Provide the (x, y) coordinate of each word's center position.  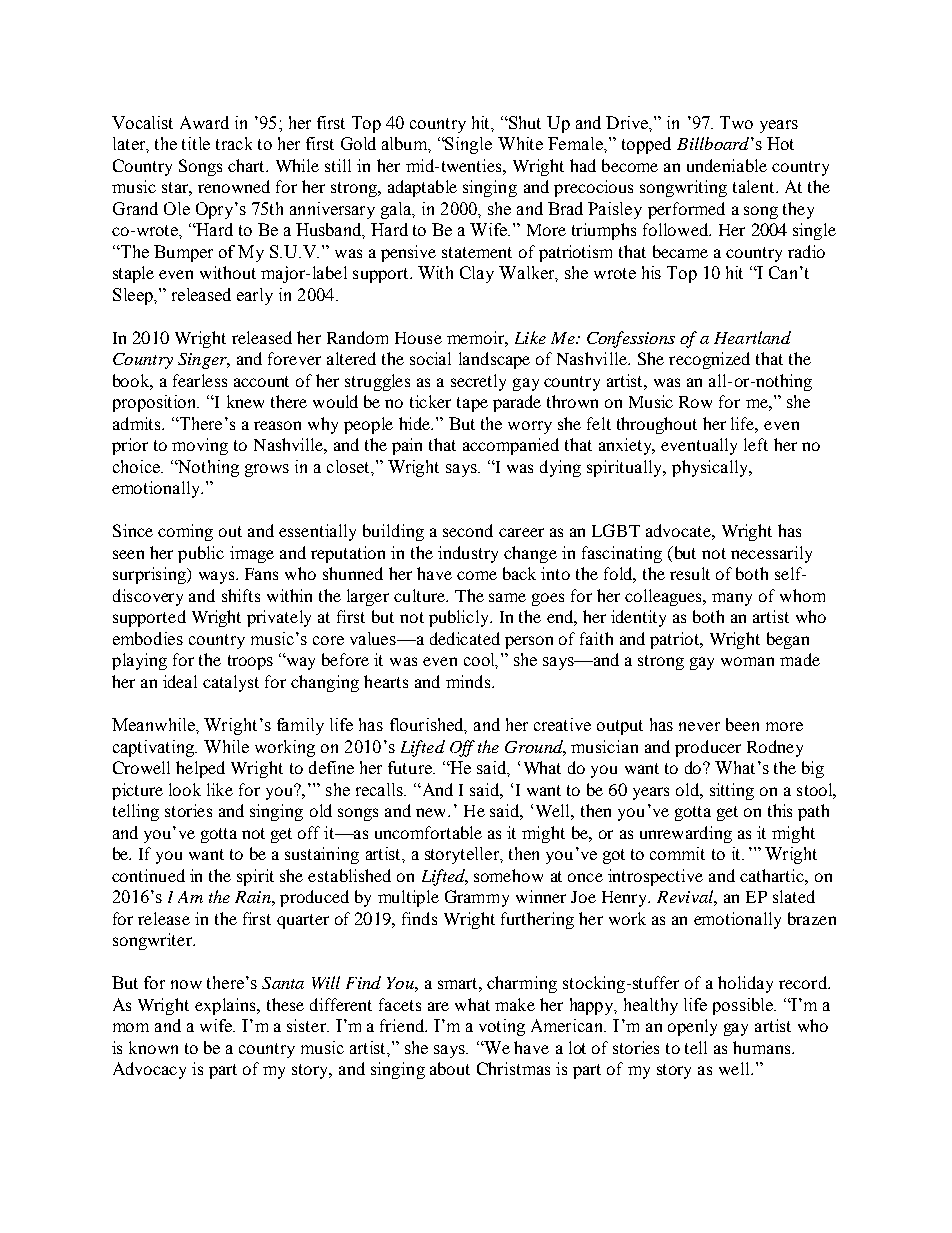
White (520, 143)
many (732, 599)
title (196, 143)
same (507, 597)
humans (763, 1047)
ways (218, 577)
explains (226, 1006)
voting (502, 1027)
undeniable (727, 165)
